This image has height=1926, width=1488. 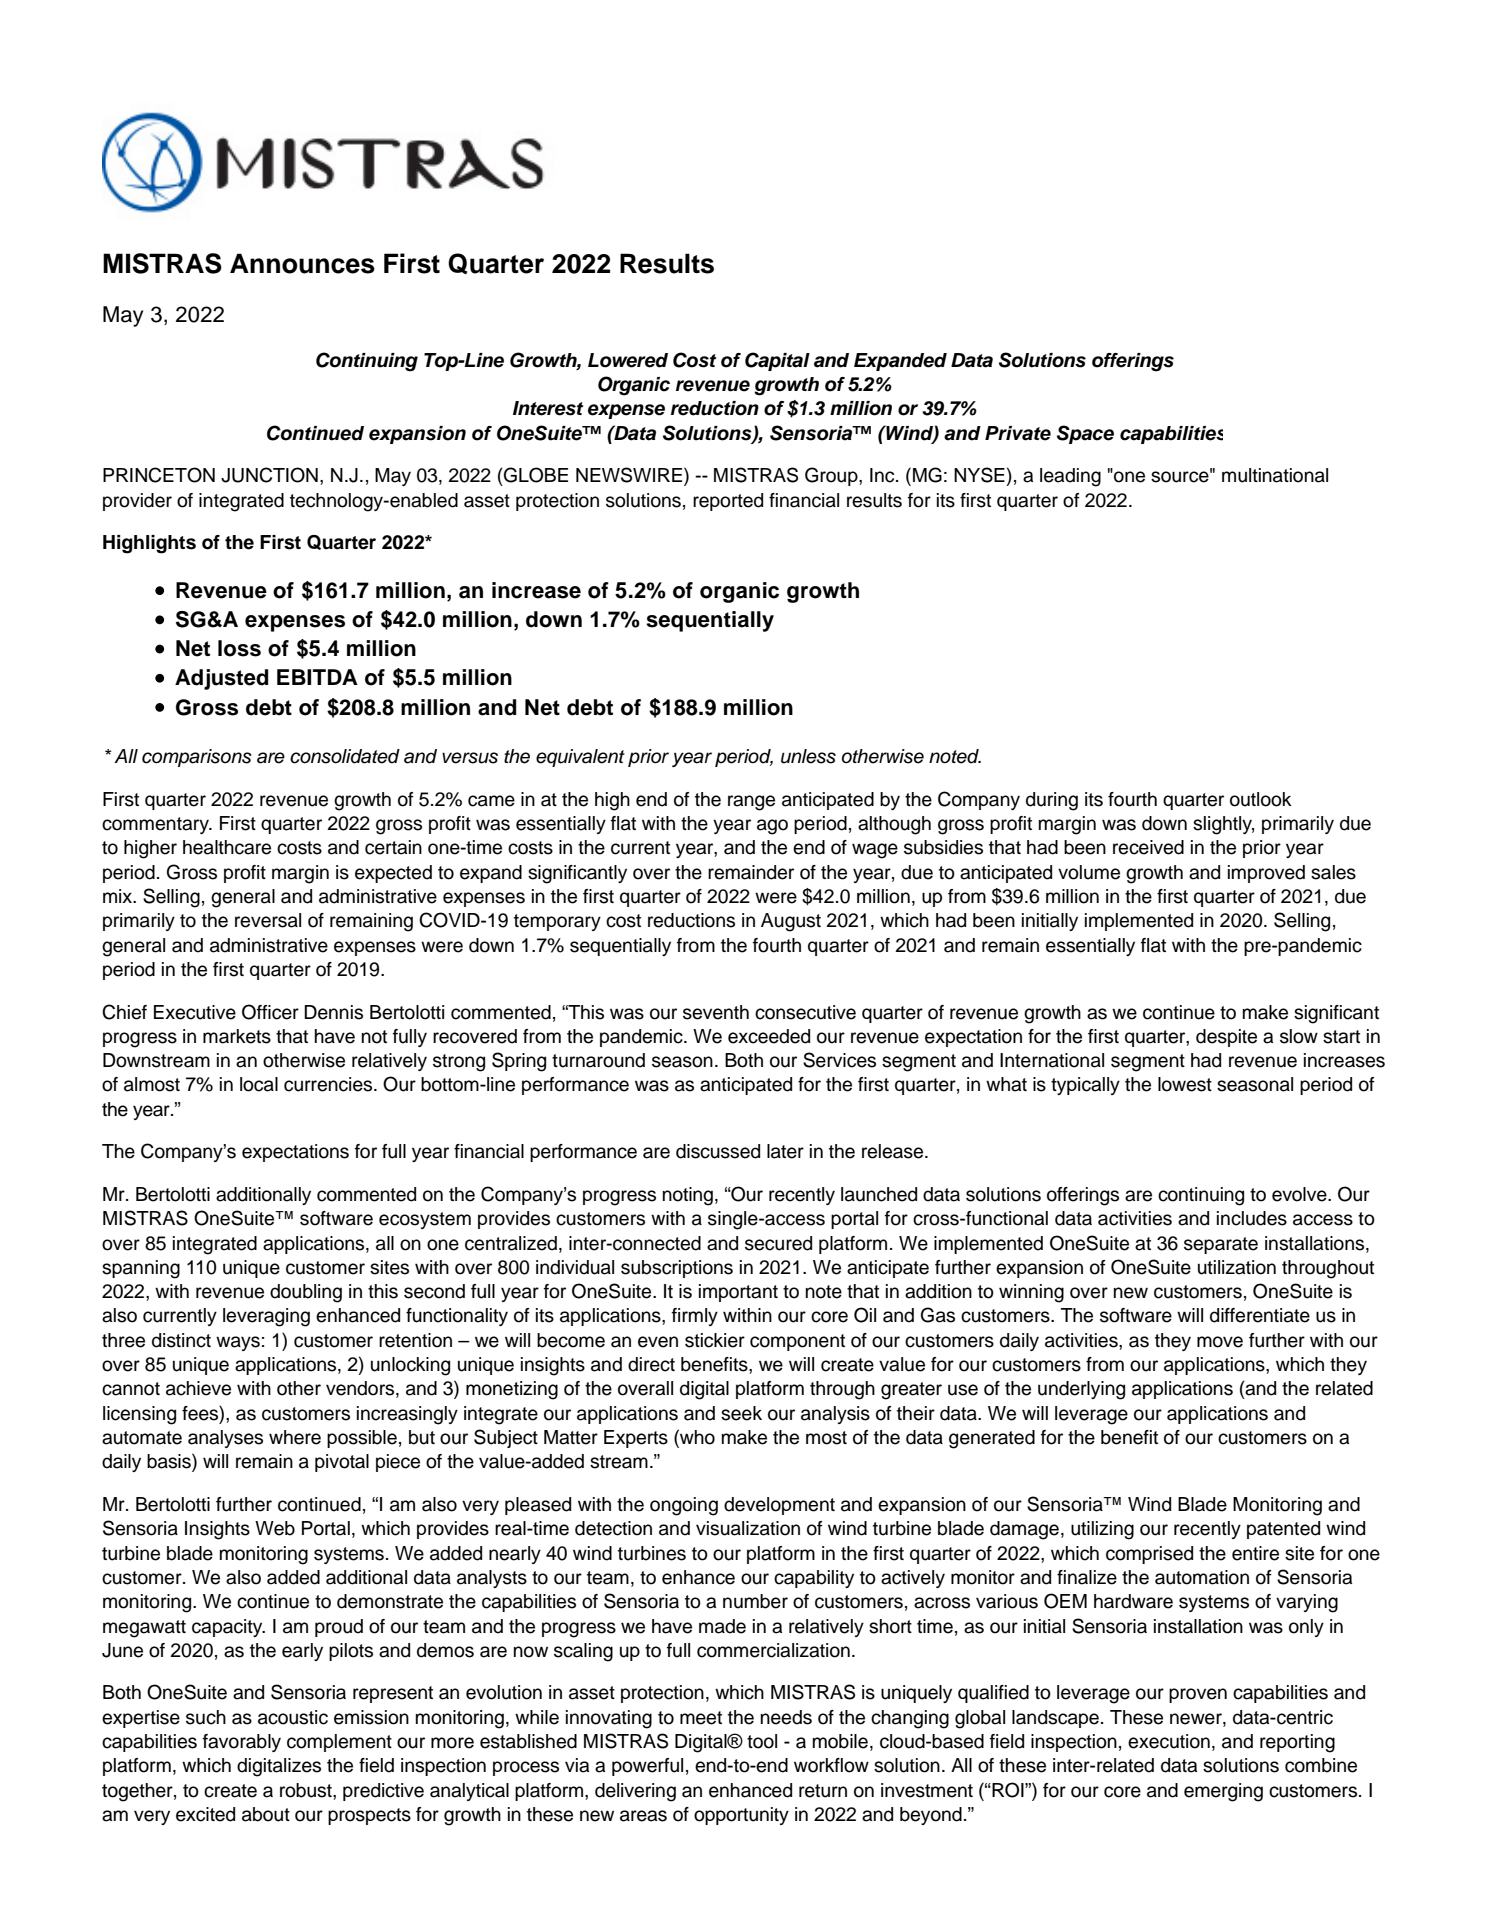 What do you see at coordinates (221, 679) in the image?
I see `Adjusted` at bounding box center [221, 679].
